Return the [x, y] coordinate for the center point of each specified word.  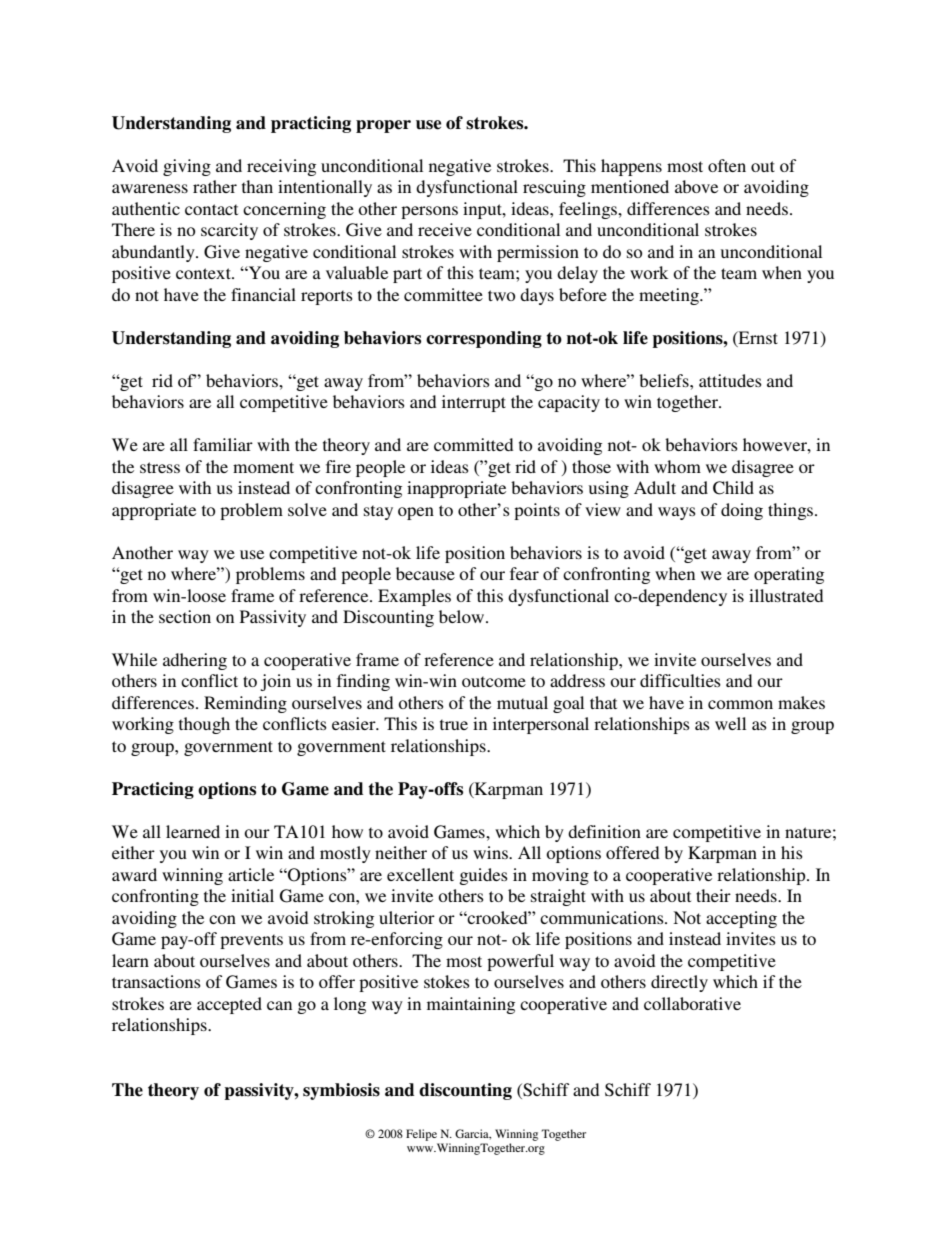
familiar [223, 444]
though [204, 725]
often [727, 165]
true [454, 724]
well [730, 723]
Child [733, 488]
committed [473, 444]
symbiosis [341, 1091]
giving [187, 167]
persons [429, 212]
